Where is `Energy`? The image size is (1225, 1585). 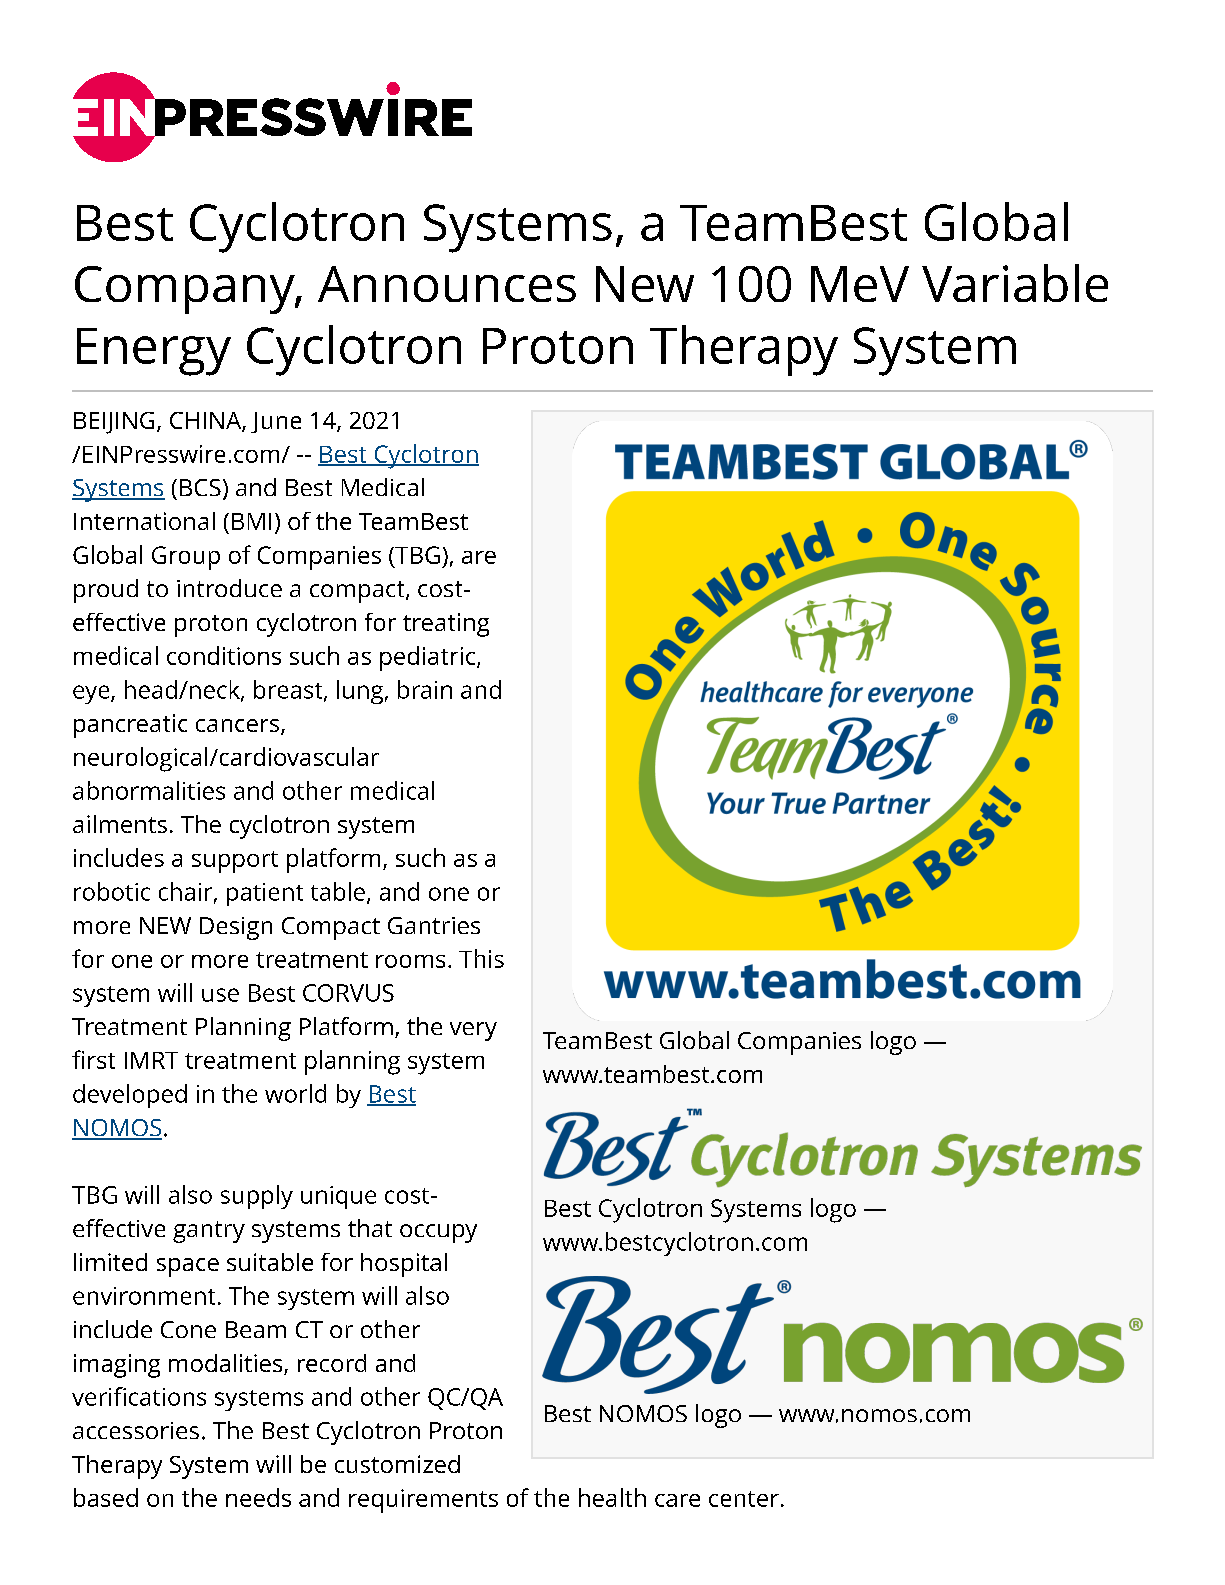
Energy is located at coordinates (154, 352).
